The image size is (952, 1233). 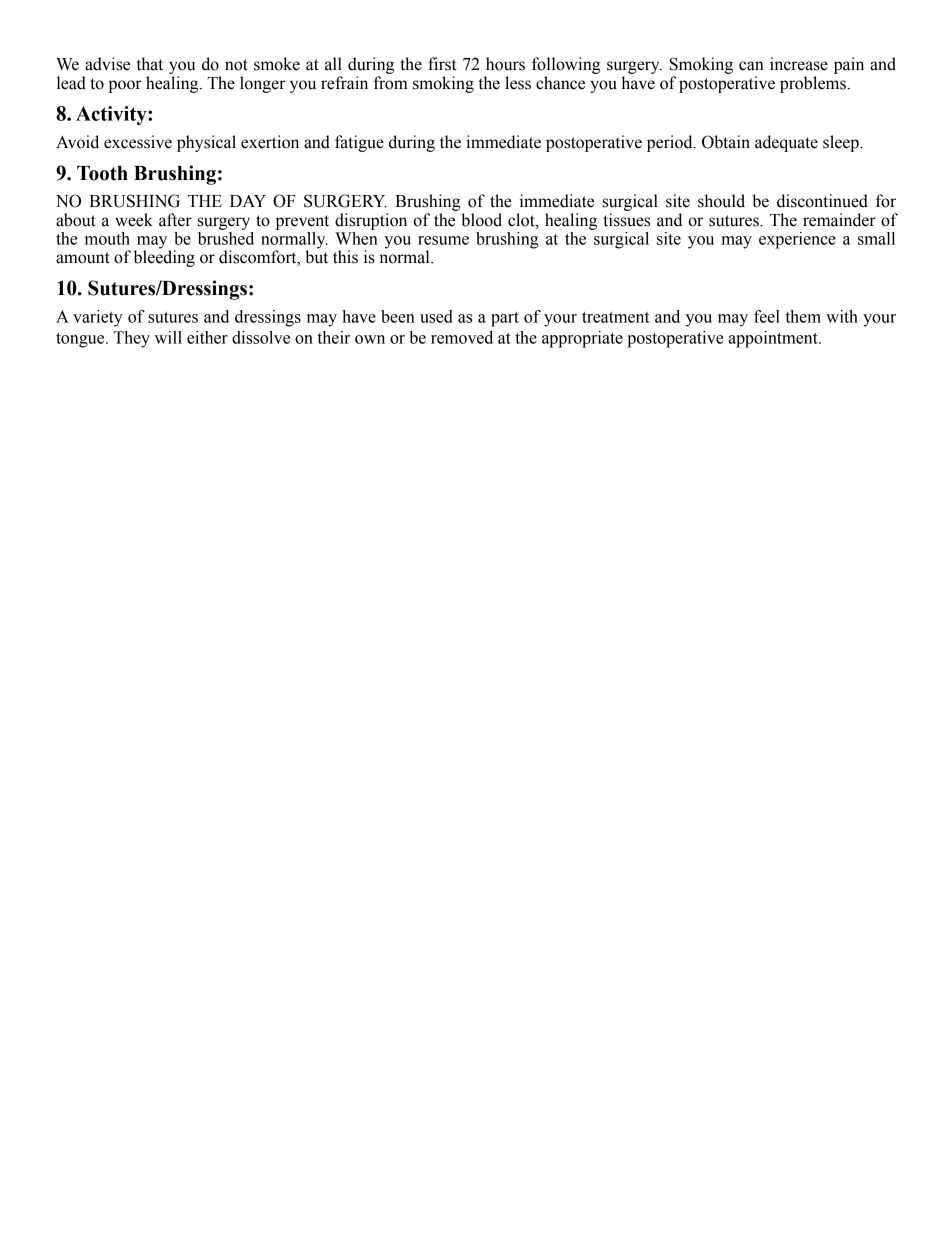 What do you see at coordinates (751, 66) in the screenshot?
I see `can` at bounding box center [751, 66].
